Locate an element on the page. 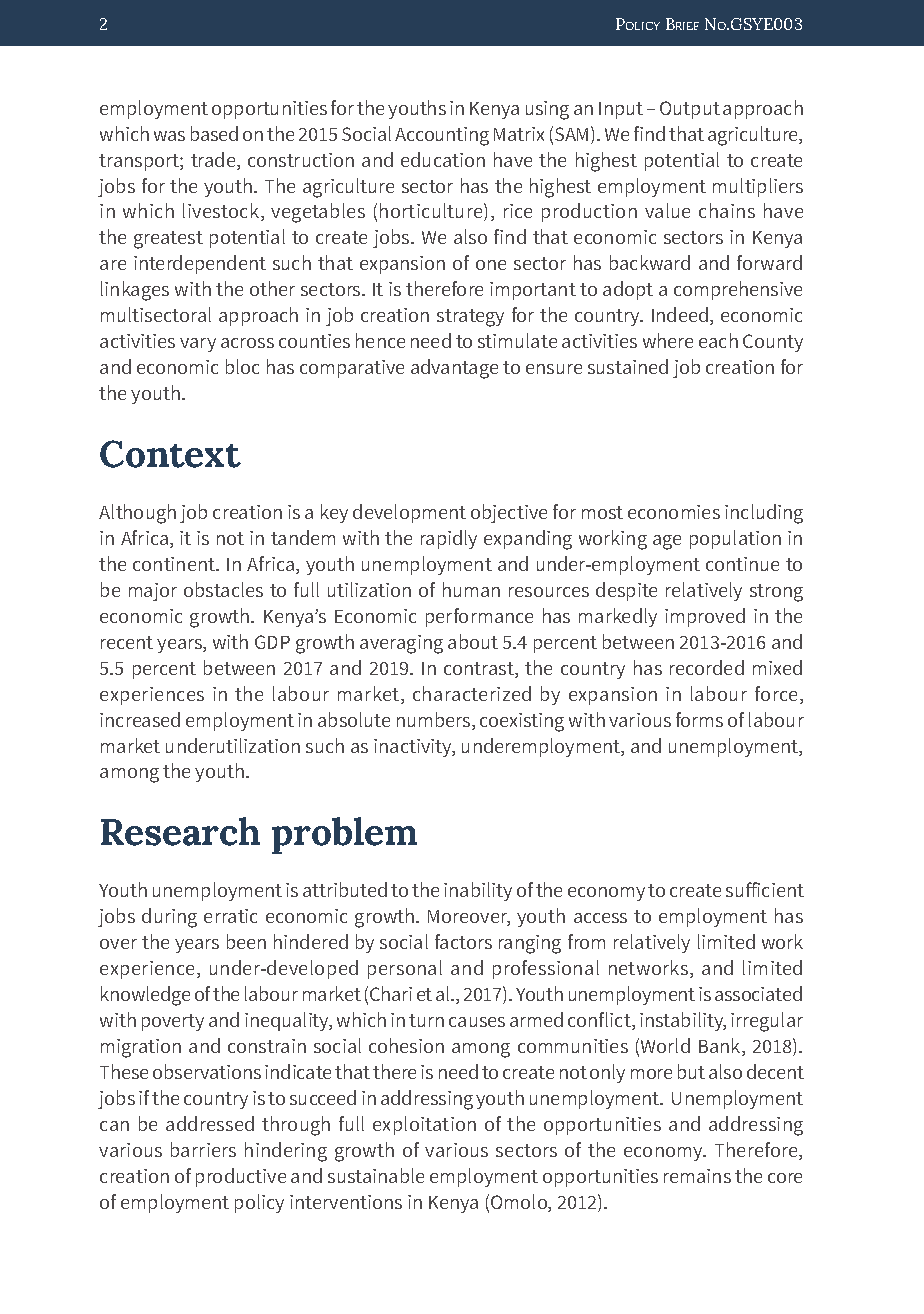 The height and width of the image is (1314, 924). Accounting is located at coordinates (442, 136).
